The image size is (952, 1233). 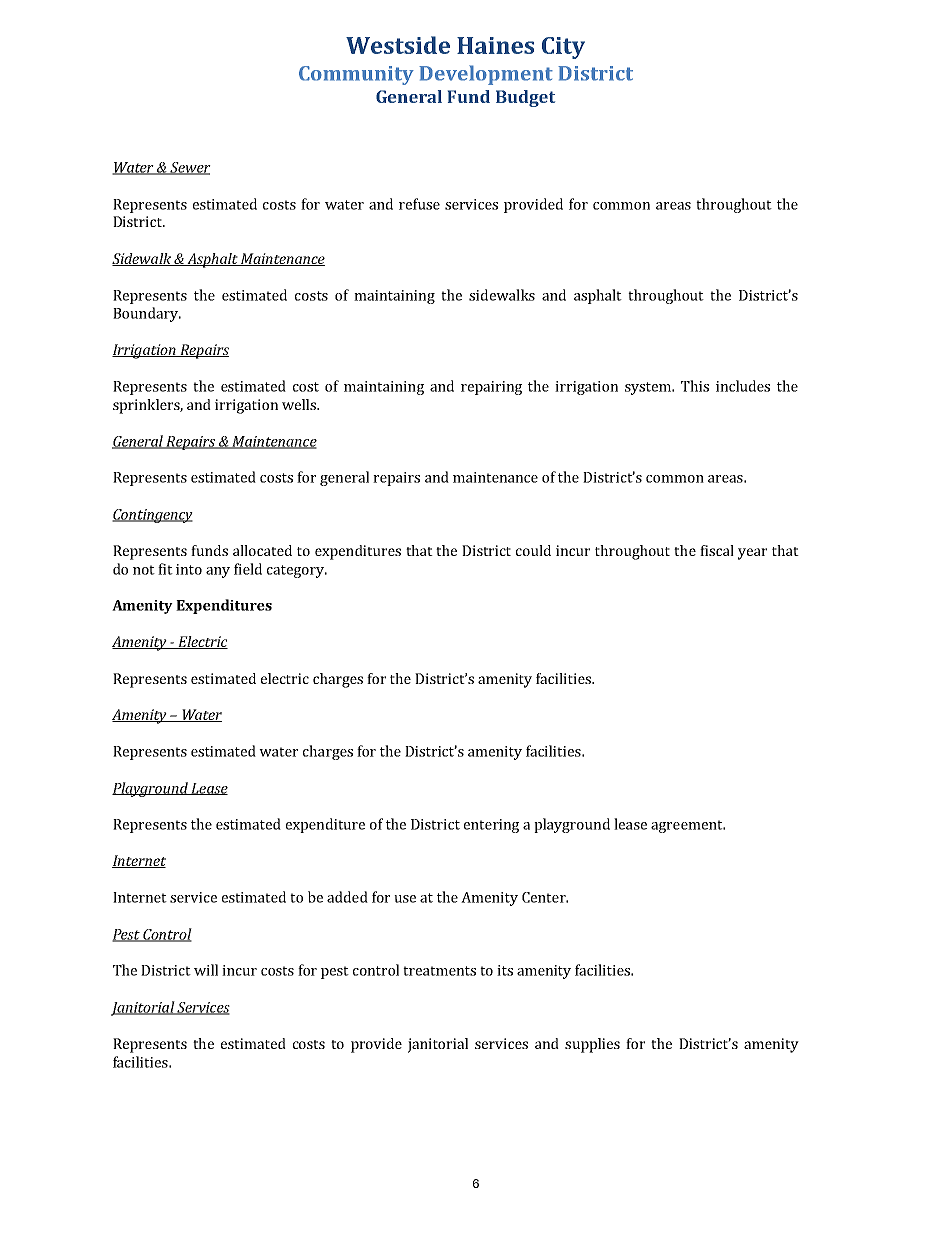 What do you see at coordinates (592, 1045) in the image?
I see `supplies` at bounding box center [592, 1045].
